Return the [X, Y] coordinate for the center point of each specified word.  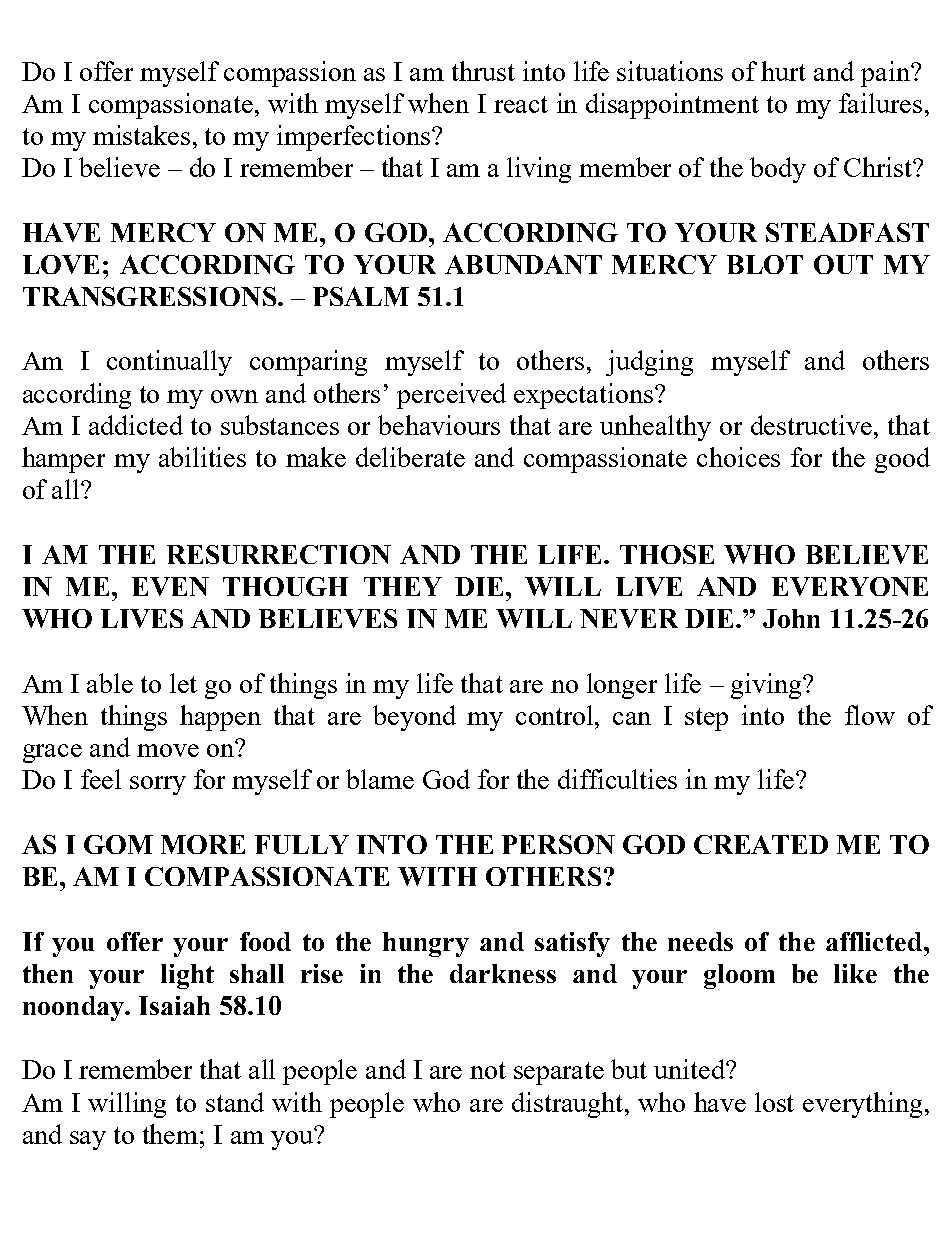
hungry [426, 944]
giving [767, 686]
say [88, 1140]
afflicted [875, 941]
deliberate [410, 457]
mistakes [141, 135]
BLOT [765, 264]
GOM [118, 844]
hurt [783, 71]
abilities [202, 457]
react [521, 104]
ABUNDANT [523, 264]
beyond [414, 718]
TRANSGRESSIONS [149, 296]
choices [738, 457]
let [183, 683]
